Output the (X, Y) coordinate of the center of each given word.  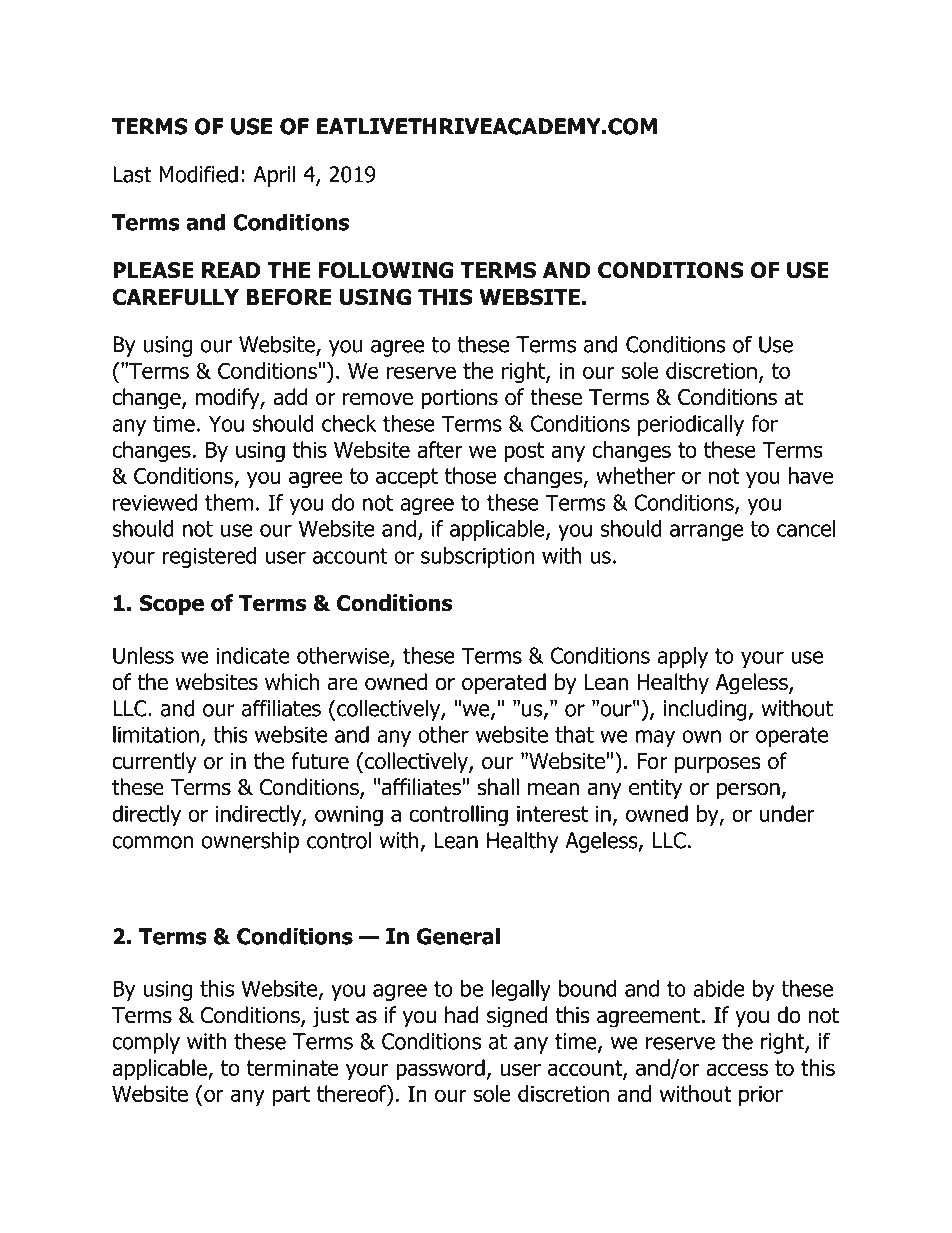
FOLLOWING (386, 270)
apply (682, 657)
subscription (477, 557)
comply (146, 1043)
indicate (253, 655)
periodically (691, 425)
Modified (198, 174)
